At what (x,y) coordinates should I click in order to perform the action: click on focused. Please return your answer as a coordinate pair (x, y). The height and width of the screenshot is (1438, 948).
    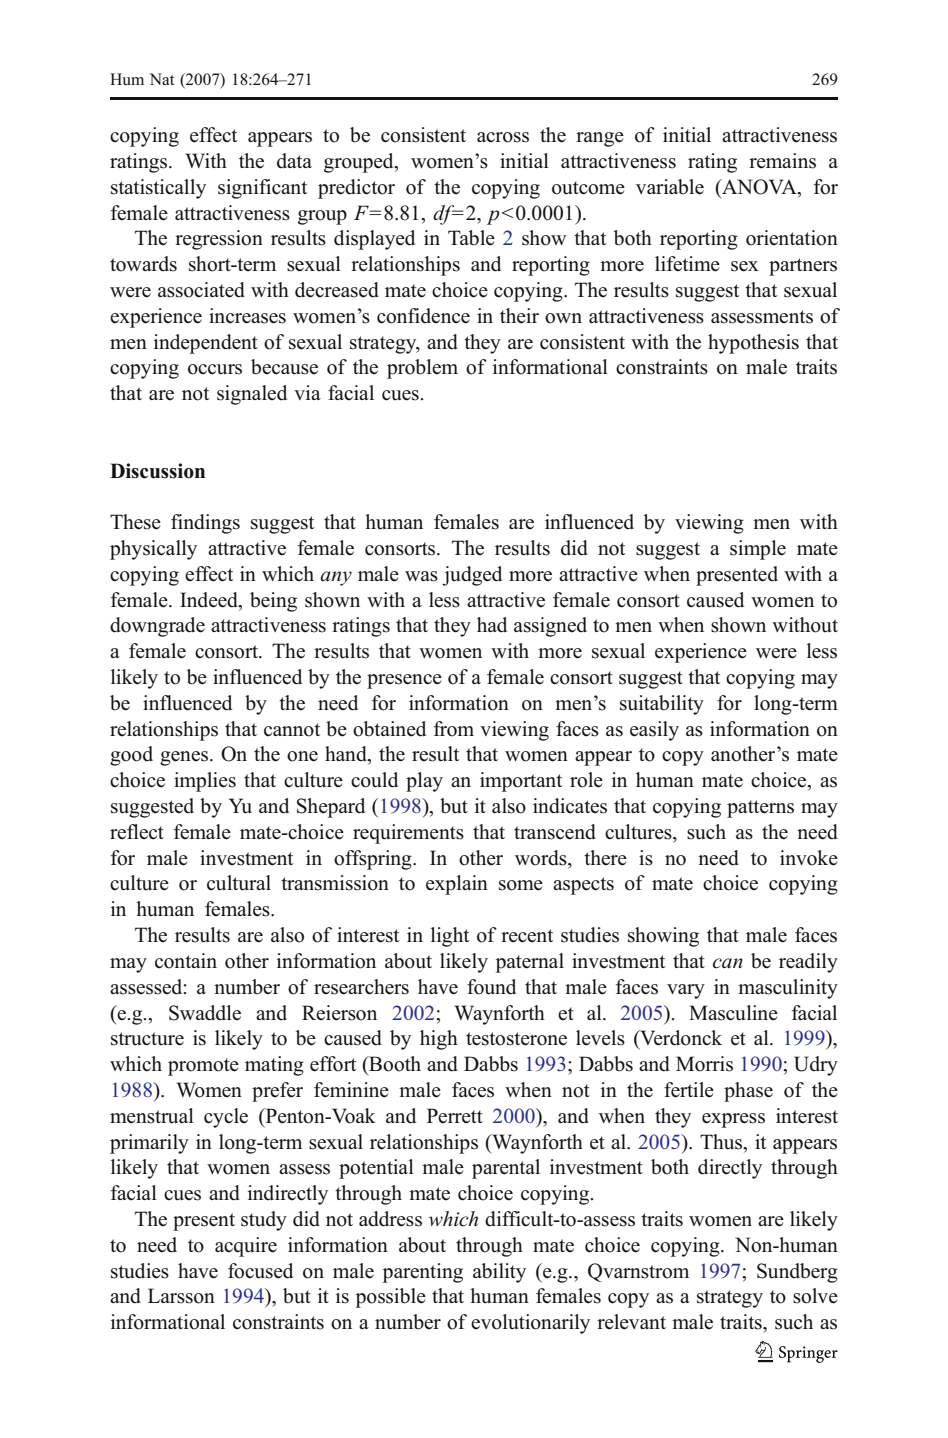
    Looking at the image, I should click on (260, 1271).
